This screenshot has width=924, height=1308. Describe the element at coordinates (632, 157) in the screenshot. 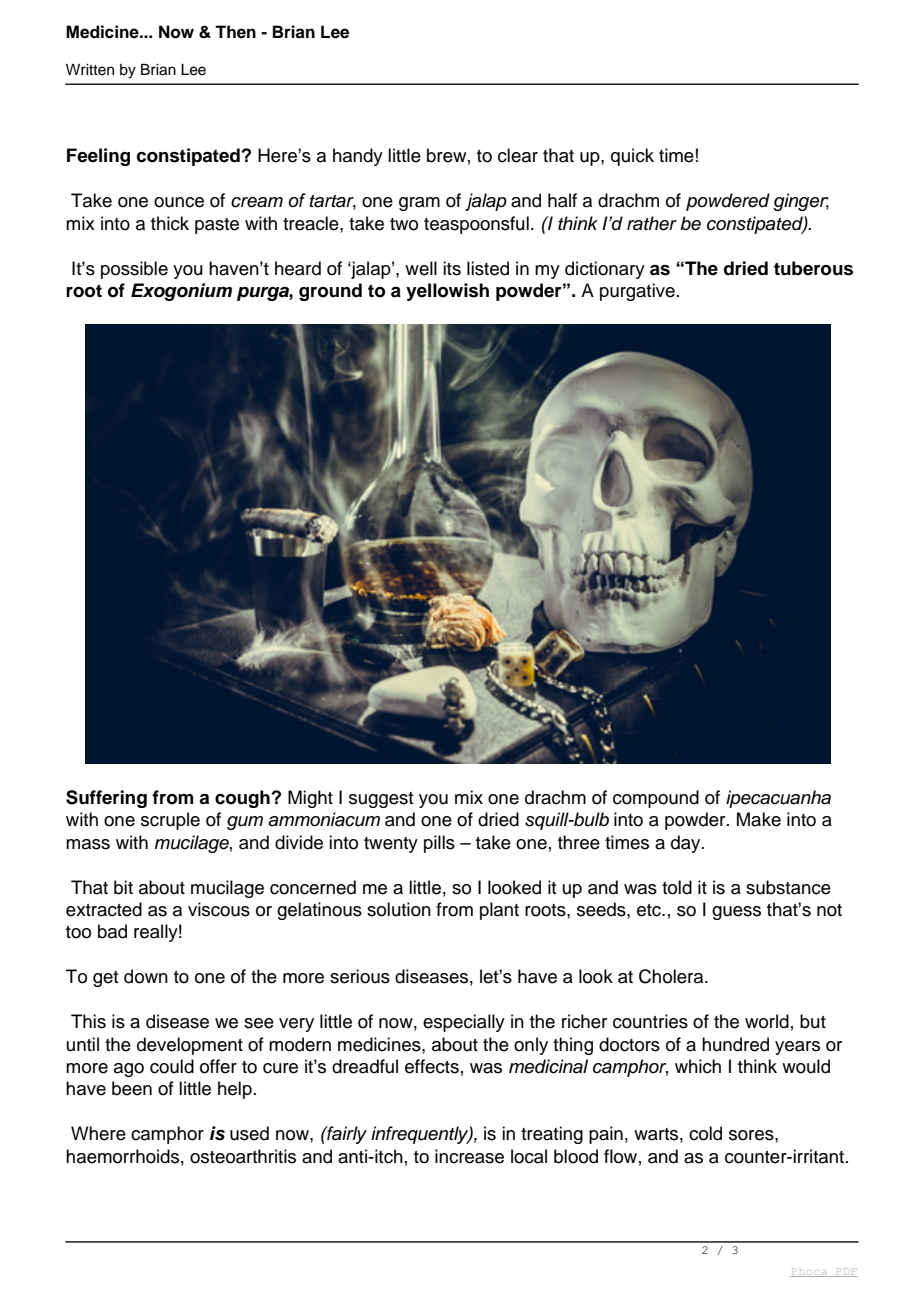

I see `quick` at that location.
